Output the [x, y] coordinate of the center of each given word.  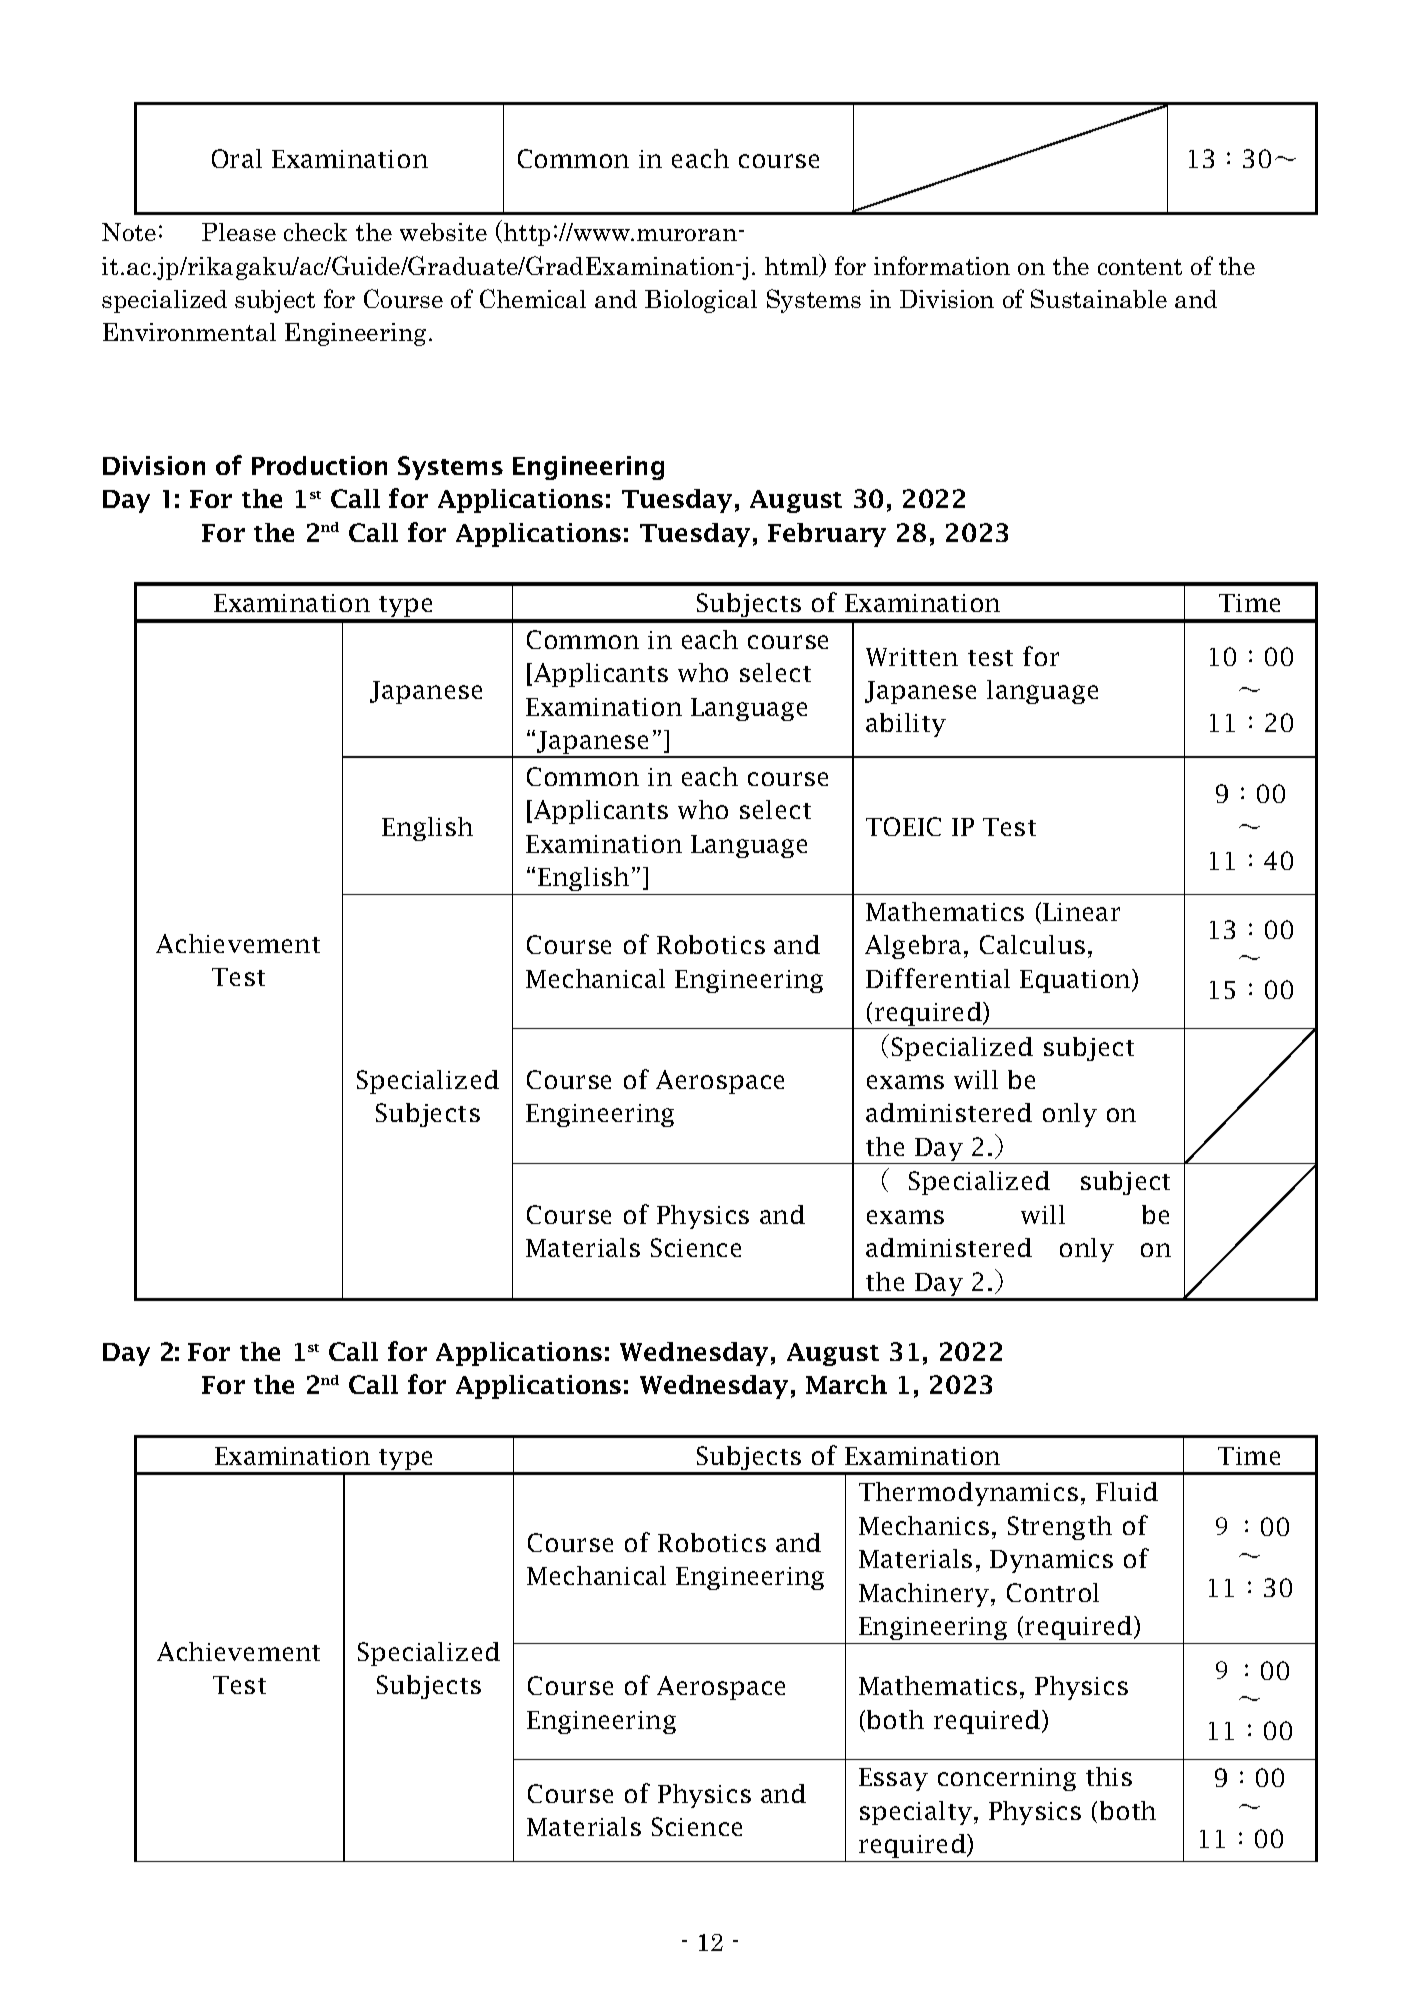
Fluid [1127, 1491]
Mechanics [924, 1525]
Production [319, 465]
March [846, 1384]
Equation [1076, 981]
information [942, 265]
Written [912, 657]
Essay [893, 1779]
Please [239, 232]
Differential [938, 978]
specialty [916, 1813]
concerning [1007, 1779]
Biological [701, 301]
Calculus [1032, 944]
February [827, 535]
